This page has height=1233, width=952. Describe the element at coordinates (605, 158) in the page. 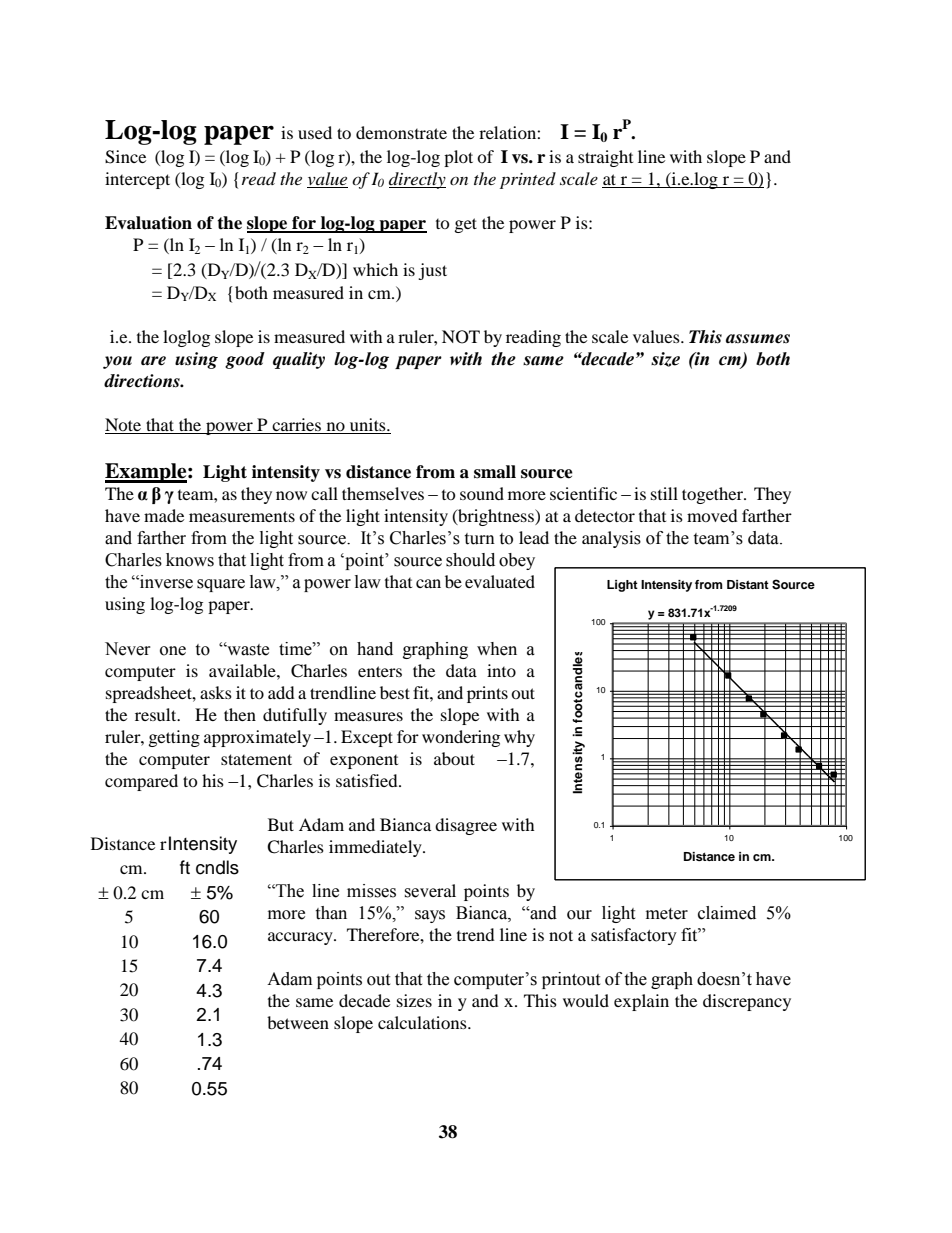

I see `straight` at that location.
